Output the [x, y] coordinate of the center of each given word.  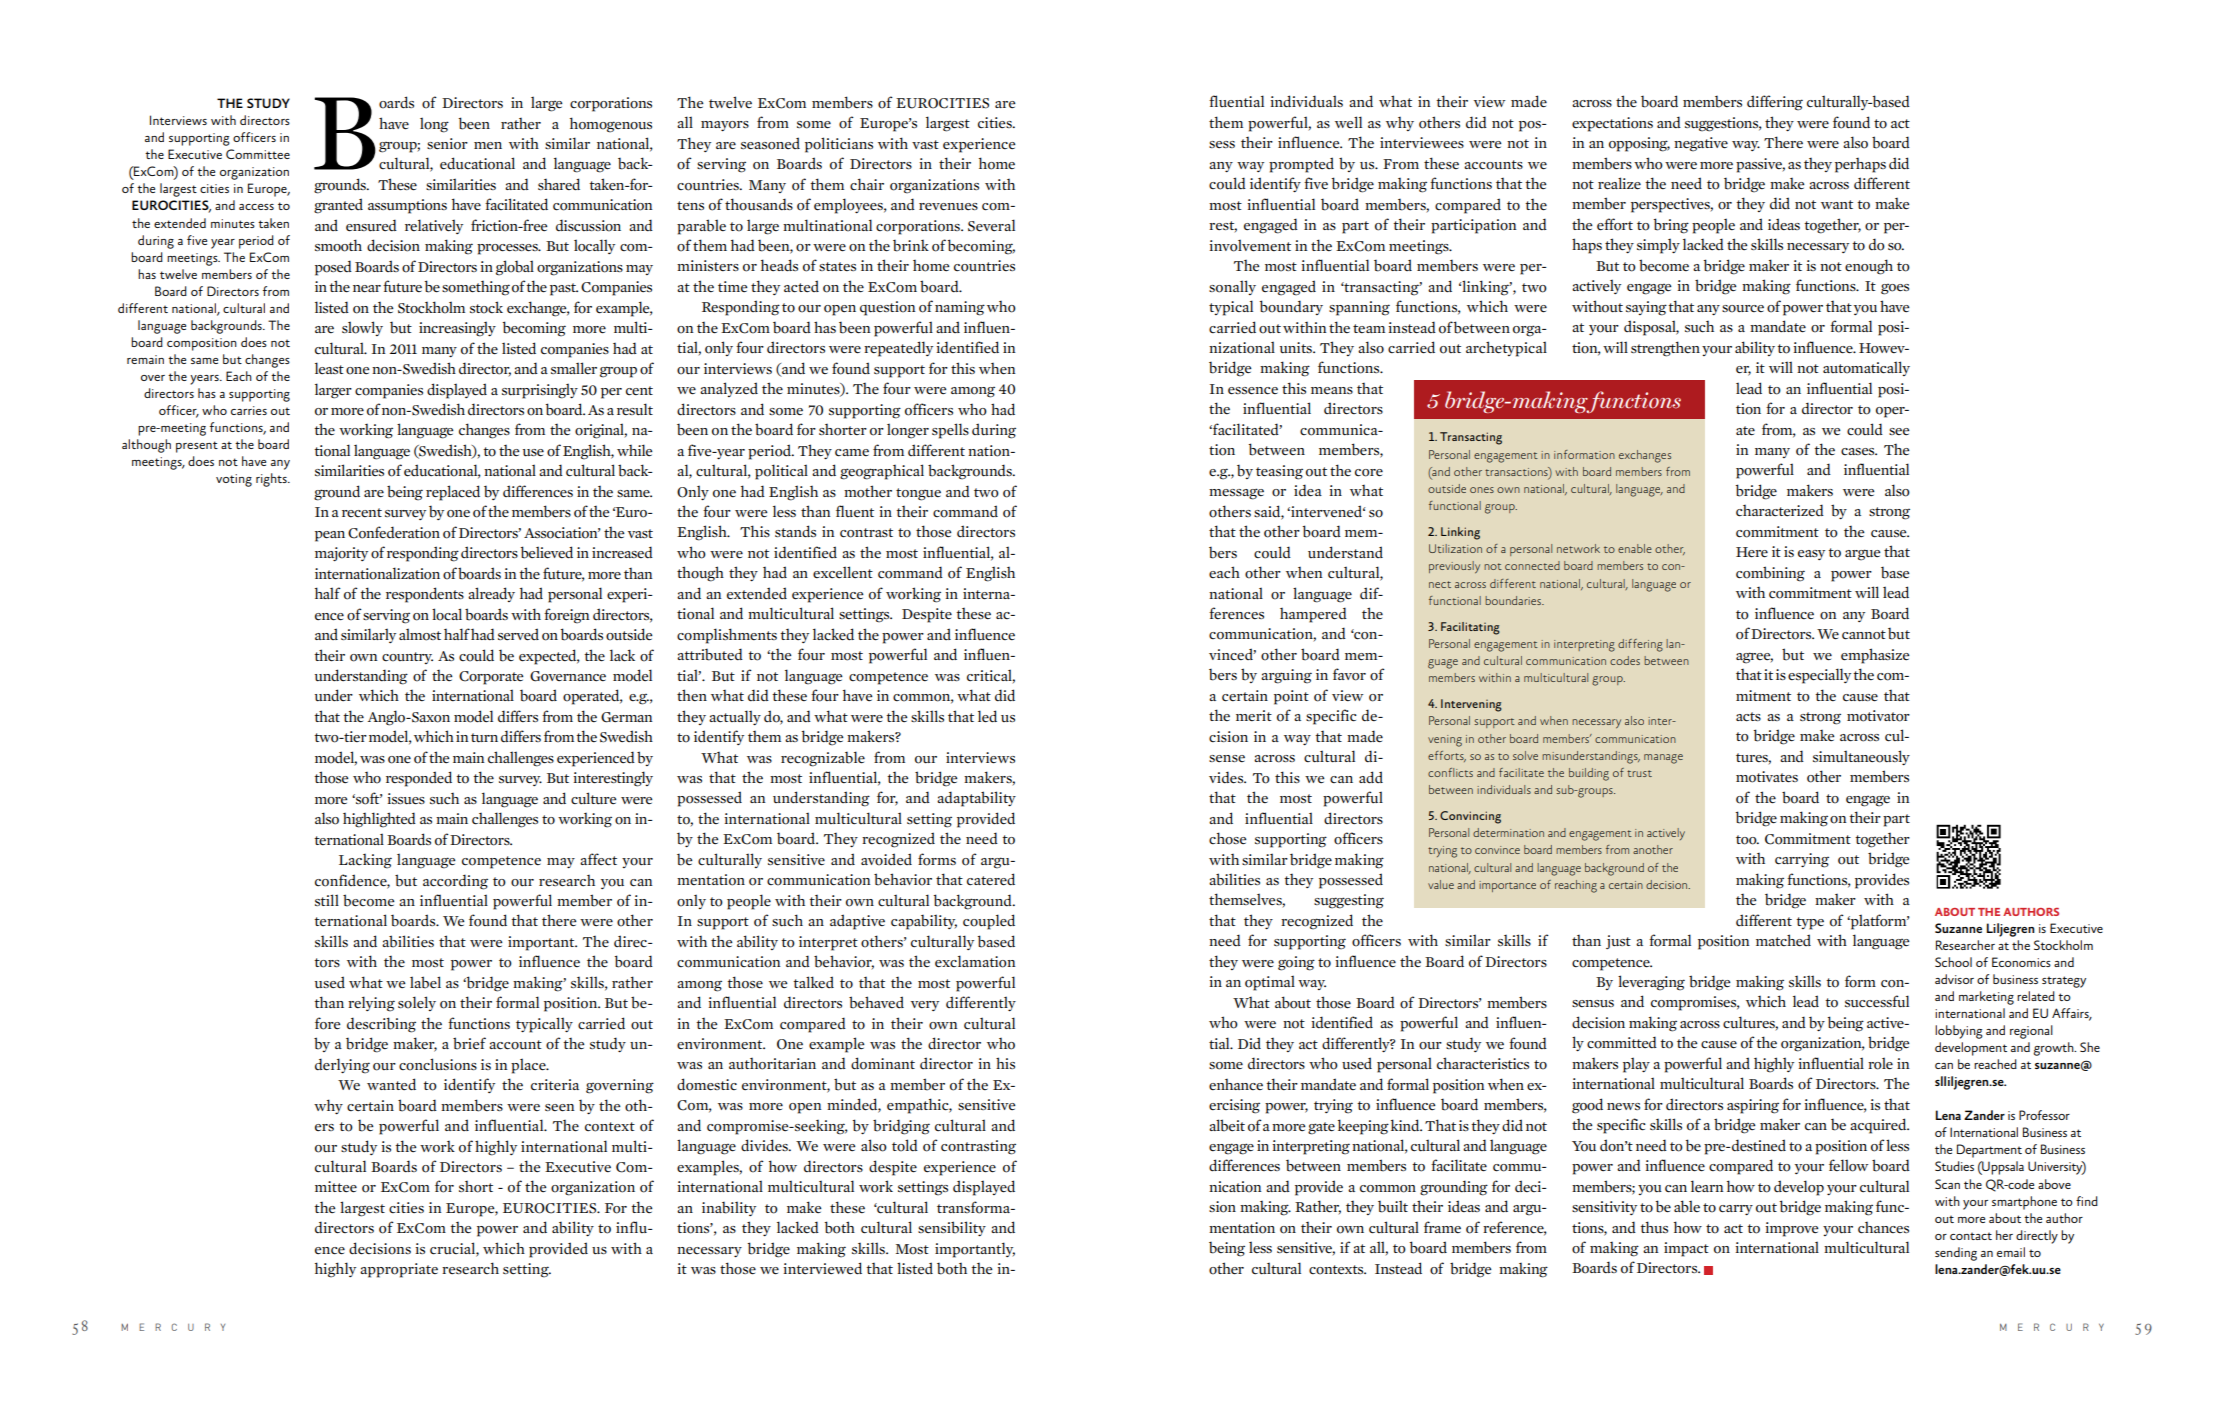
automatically [1866, 368]
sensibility [952, 1228]
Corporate [491, 678]
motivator [1878, 716]
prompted [1301, 165]
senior [447, 144]
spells [950, 431]
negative [1701, 144]
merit [1254, 715]
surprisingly [540, 391]
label [425, 982]
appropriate [399, 1270]
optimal [1270, 983]
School [1953, 962]
